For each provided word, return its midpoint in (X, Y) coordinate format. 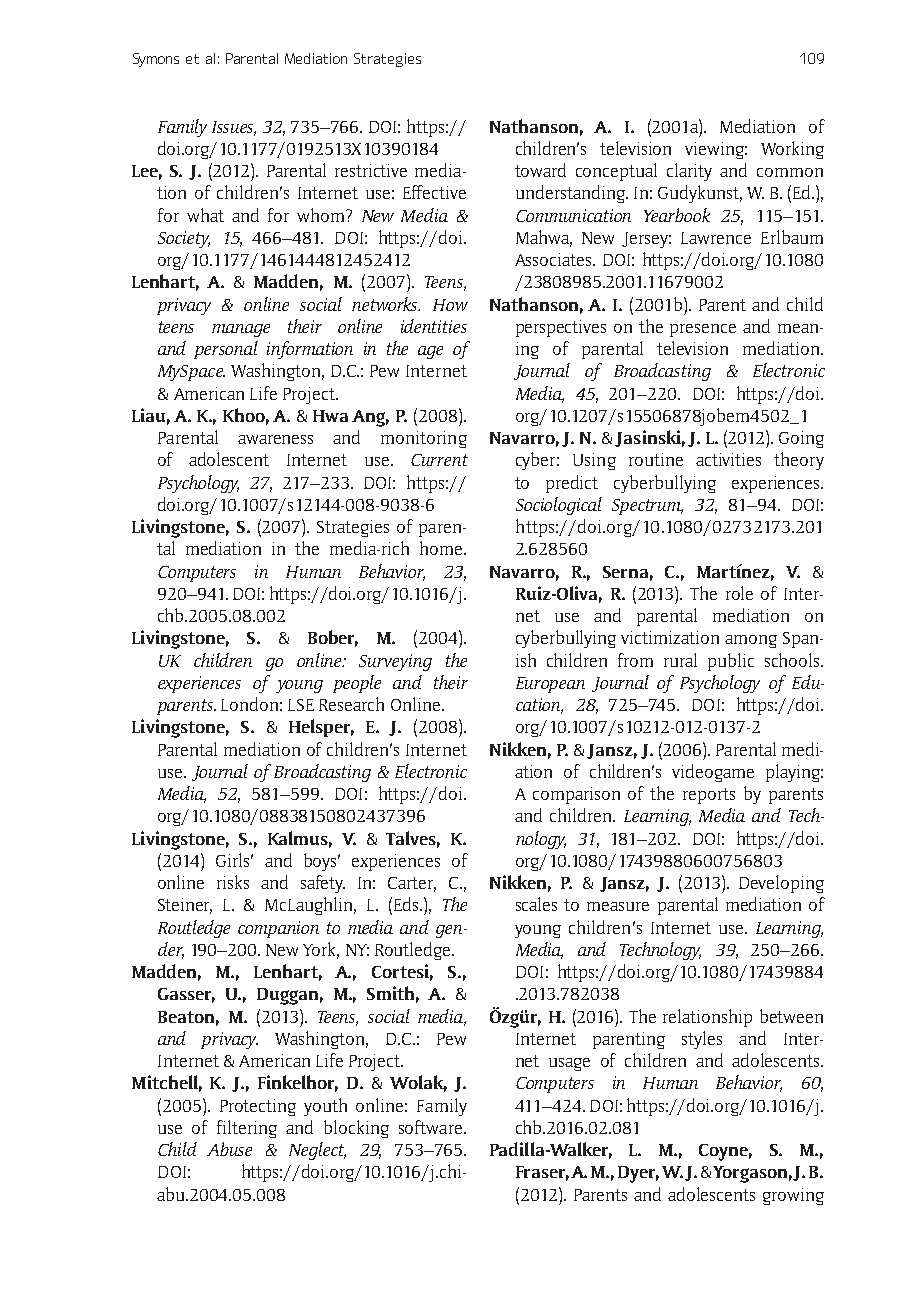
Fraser (542, 1173)
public (731, 662)
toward (540, 170)
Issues (234, 128)
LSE (301, 705)
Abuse (229, 1149)
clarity (689, 172)
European (550, 685)
